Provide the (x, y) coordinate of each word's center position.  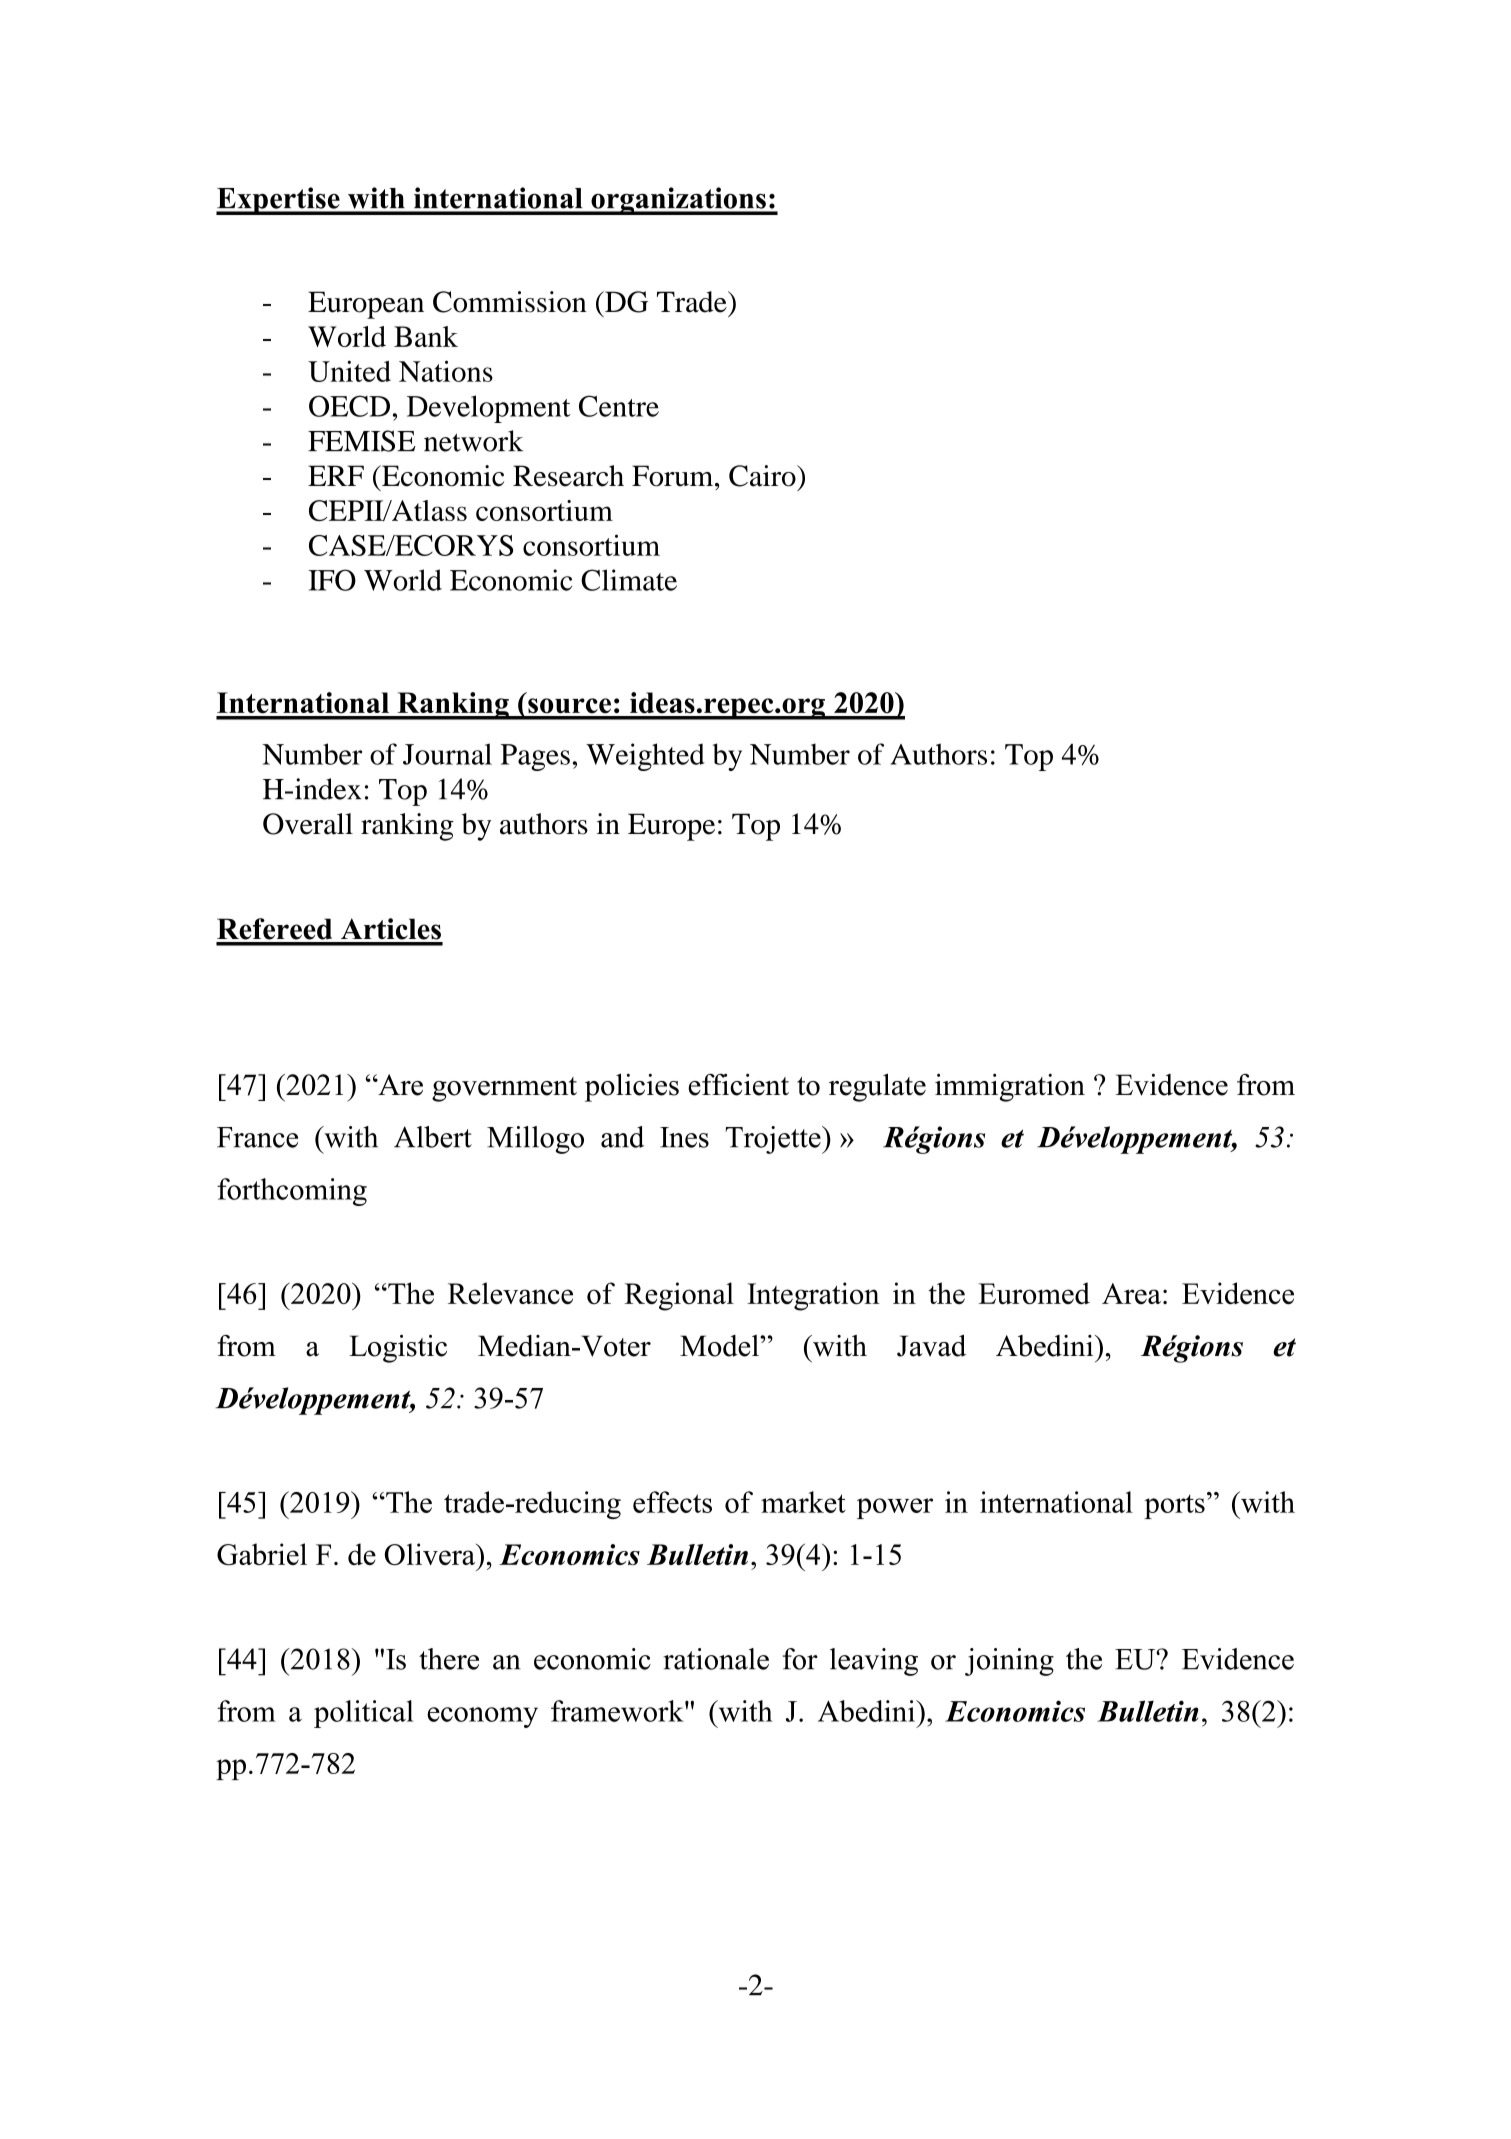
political (364, 1714)
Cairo (763, 476)
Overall (308, 824)
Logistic (398, 1348)
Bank (426, 336)
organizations (678, 201)
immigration (1010, 1087)
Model (720, 1346)
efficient (738, 1084)
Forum (674, 476)
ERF (336, 475)
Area (1131, 1293)
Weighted (645, 757)
